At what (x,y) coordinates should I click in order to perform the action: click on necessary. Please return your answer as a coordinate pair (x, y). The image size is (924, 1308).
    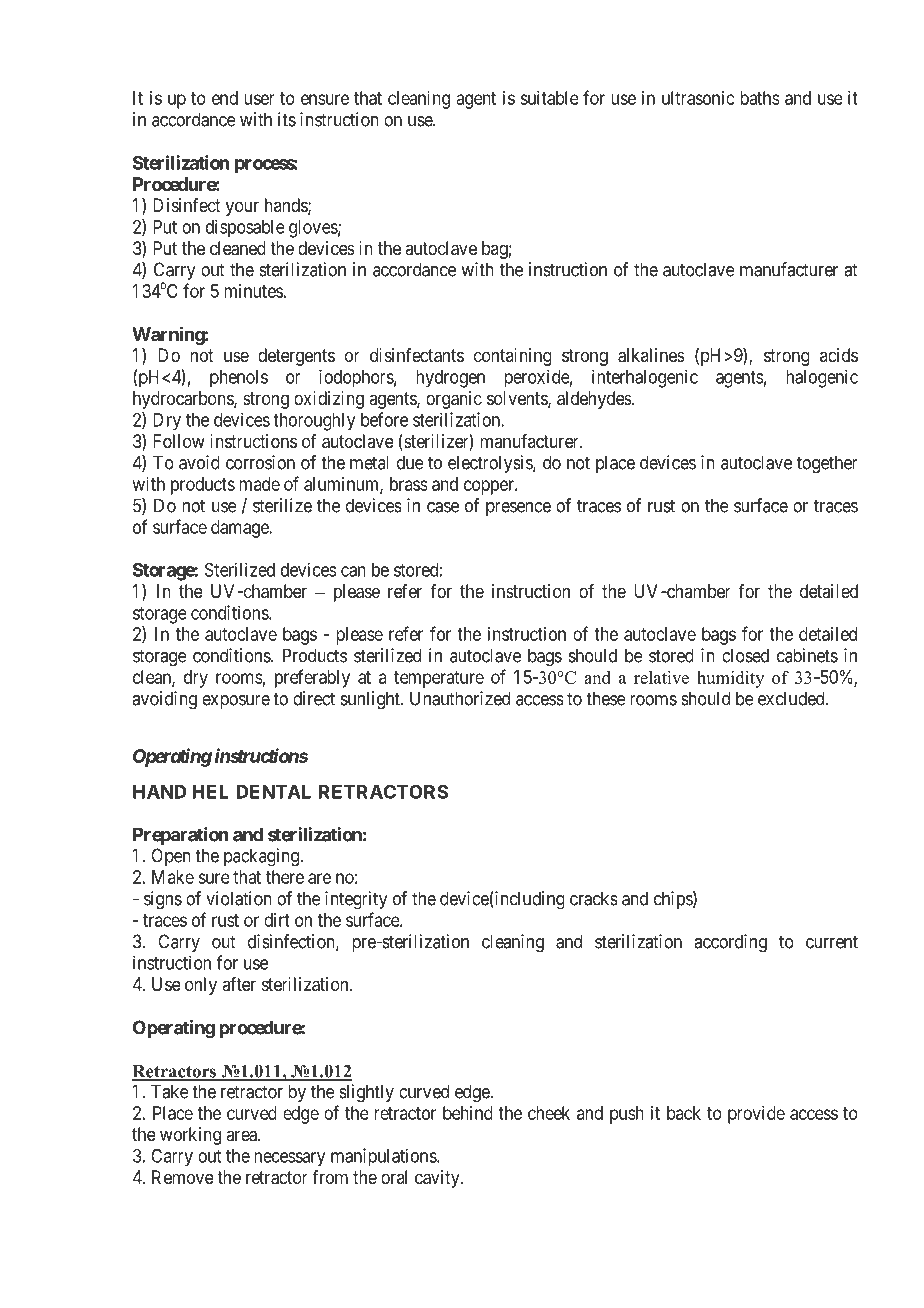
    Looking at the image, I should click on (289, 1159).
